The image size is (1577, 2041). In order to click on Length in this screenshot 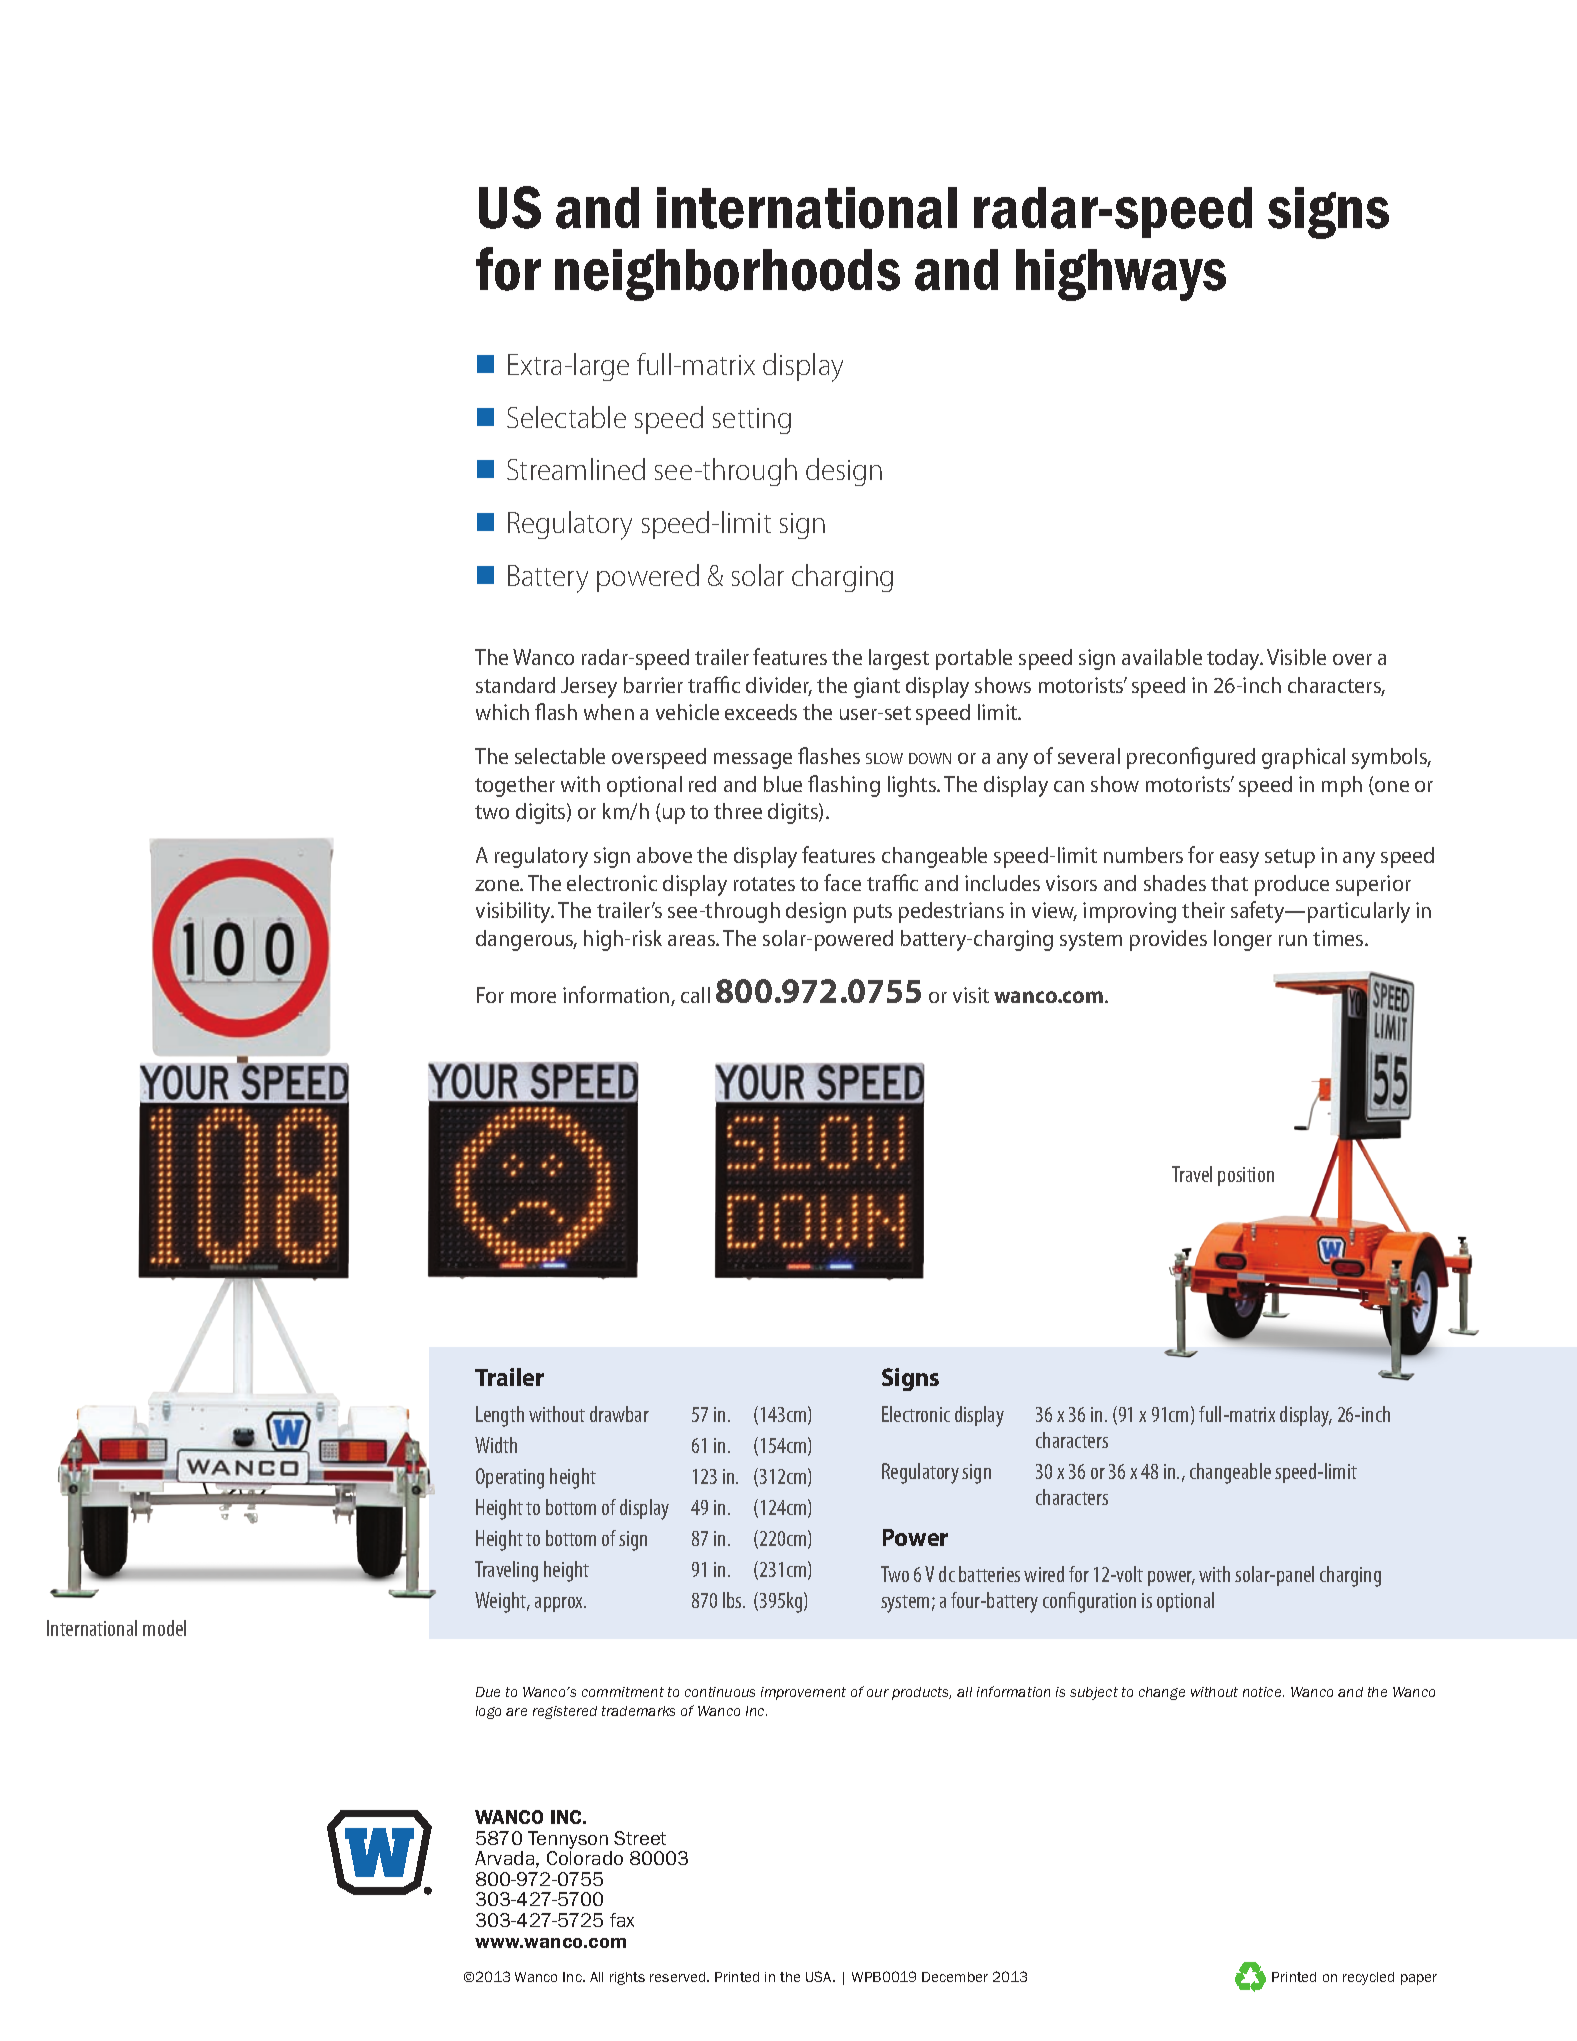, I will do `click(500, 1416)`.
